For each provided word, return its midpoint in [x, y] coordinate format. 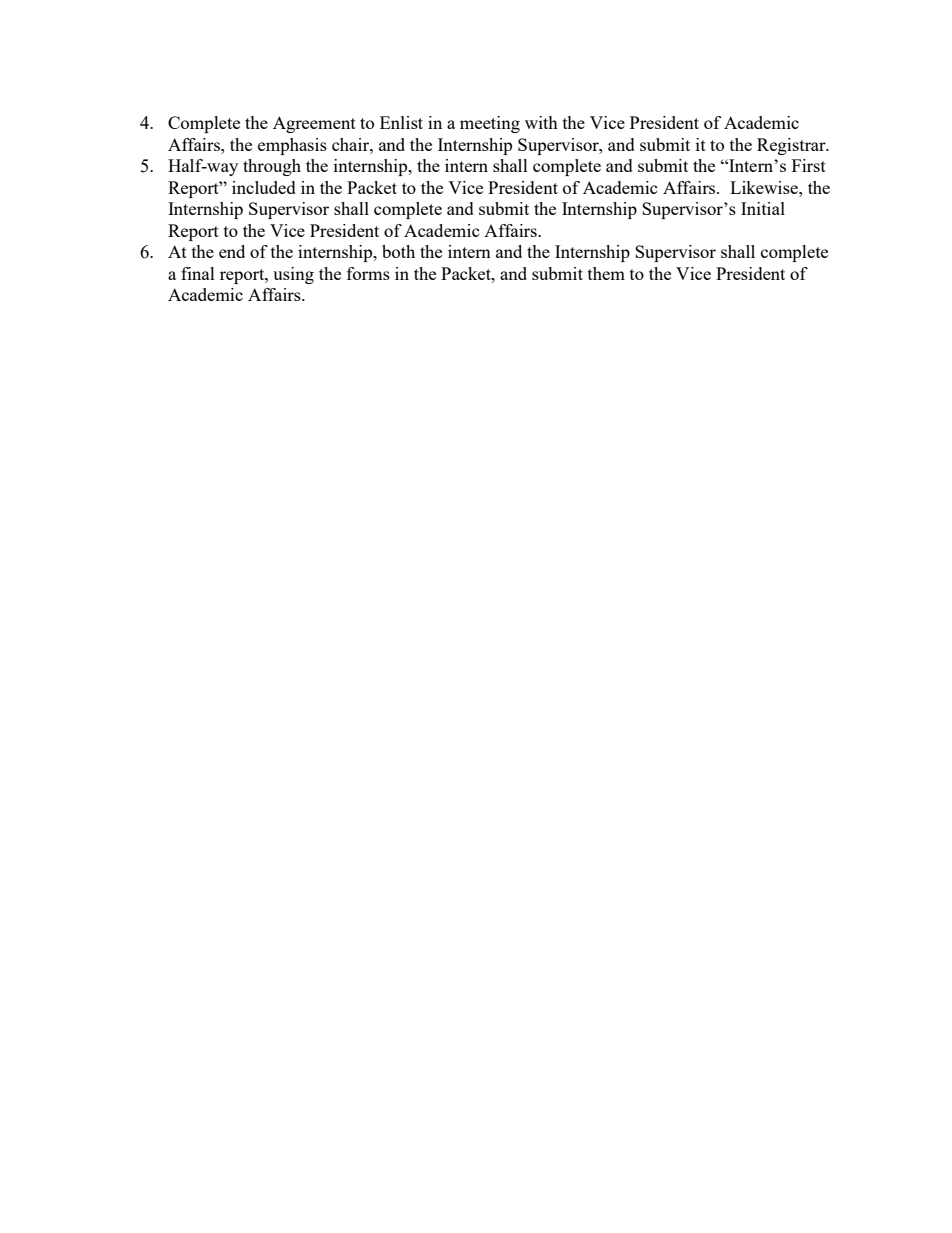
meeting [490, 124]
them [606, 273]
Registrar [792, 146]
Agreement [314, 124]
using [293, 275]
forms [368, 273]
